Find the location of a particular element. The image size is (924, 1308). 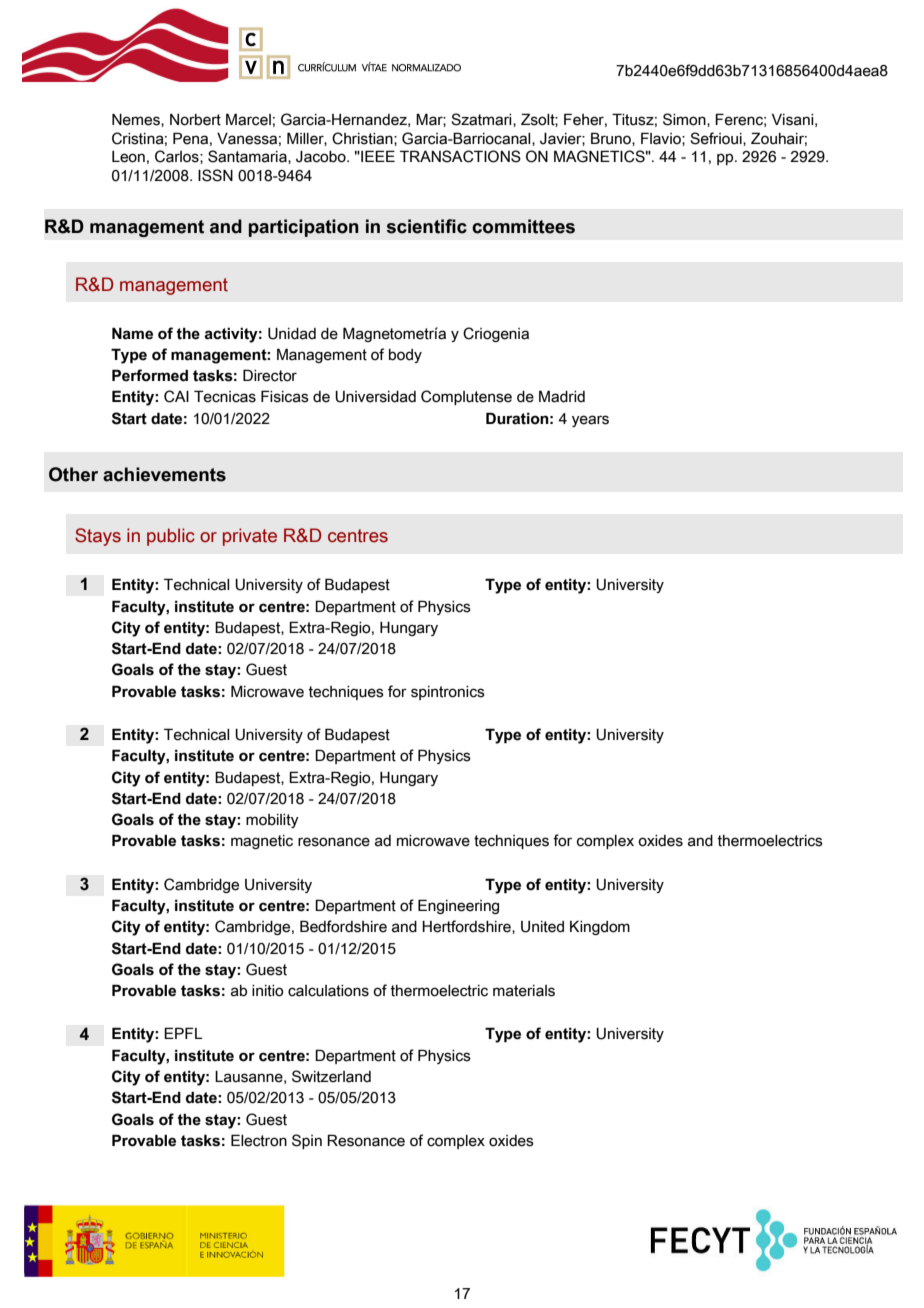

Universidad is located at coordinates (375, 397).
